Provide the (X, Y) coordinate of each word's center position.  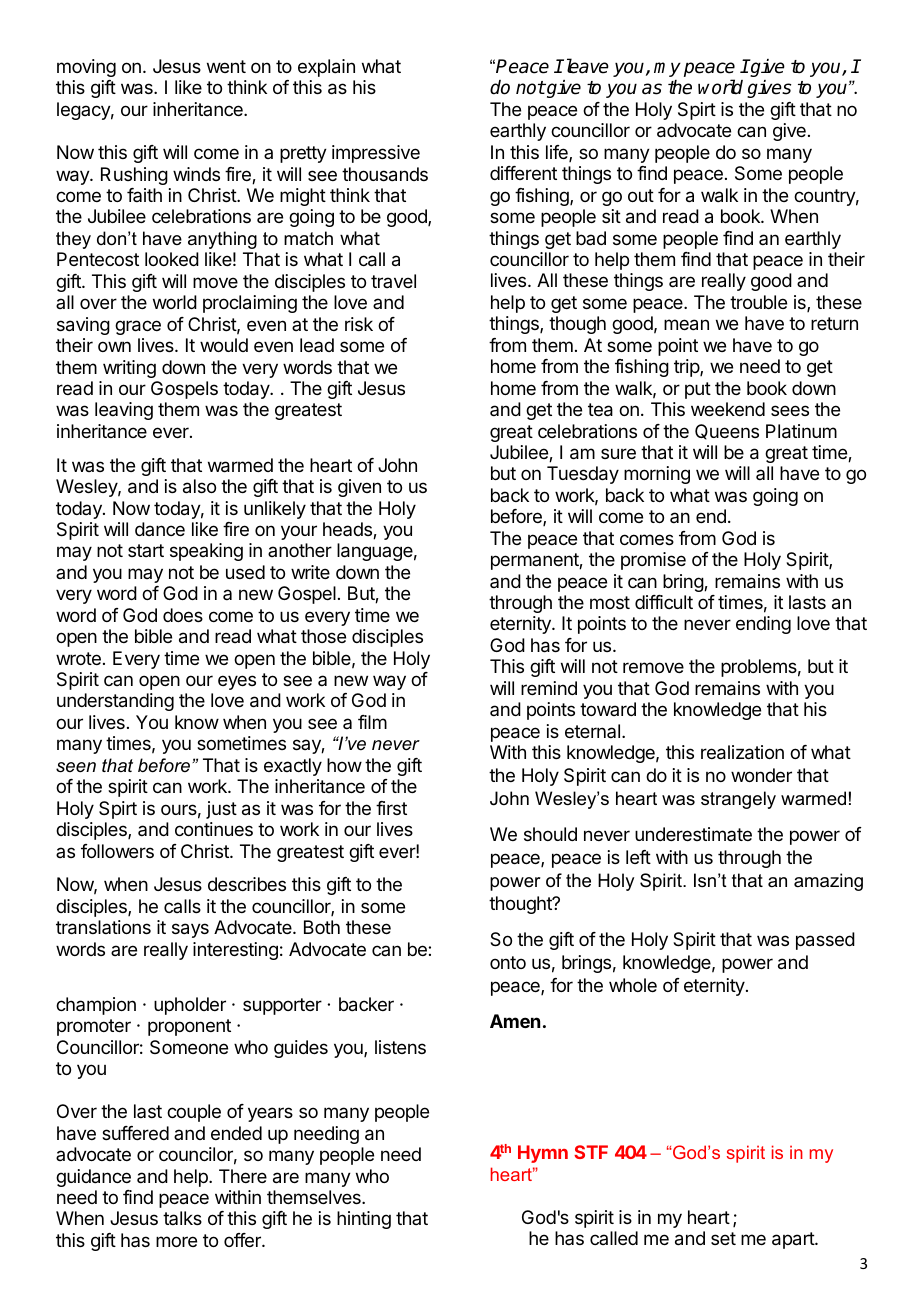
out (641, 195)
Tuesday (583, 475)
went (226, 66)
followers (117, 851)
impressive (376, 154)
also (199, 486)
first (391, 808)
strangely (738, 800)
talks (182, 1218)
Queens (727, 432)
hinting (364, 1220)
